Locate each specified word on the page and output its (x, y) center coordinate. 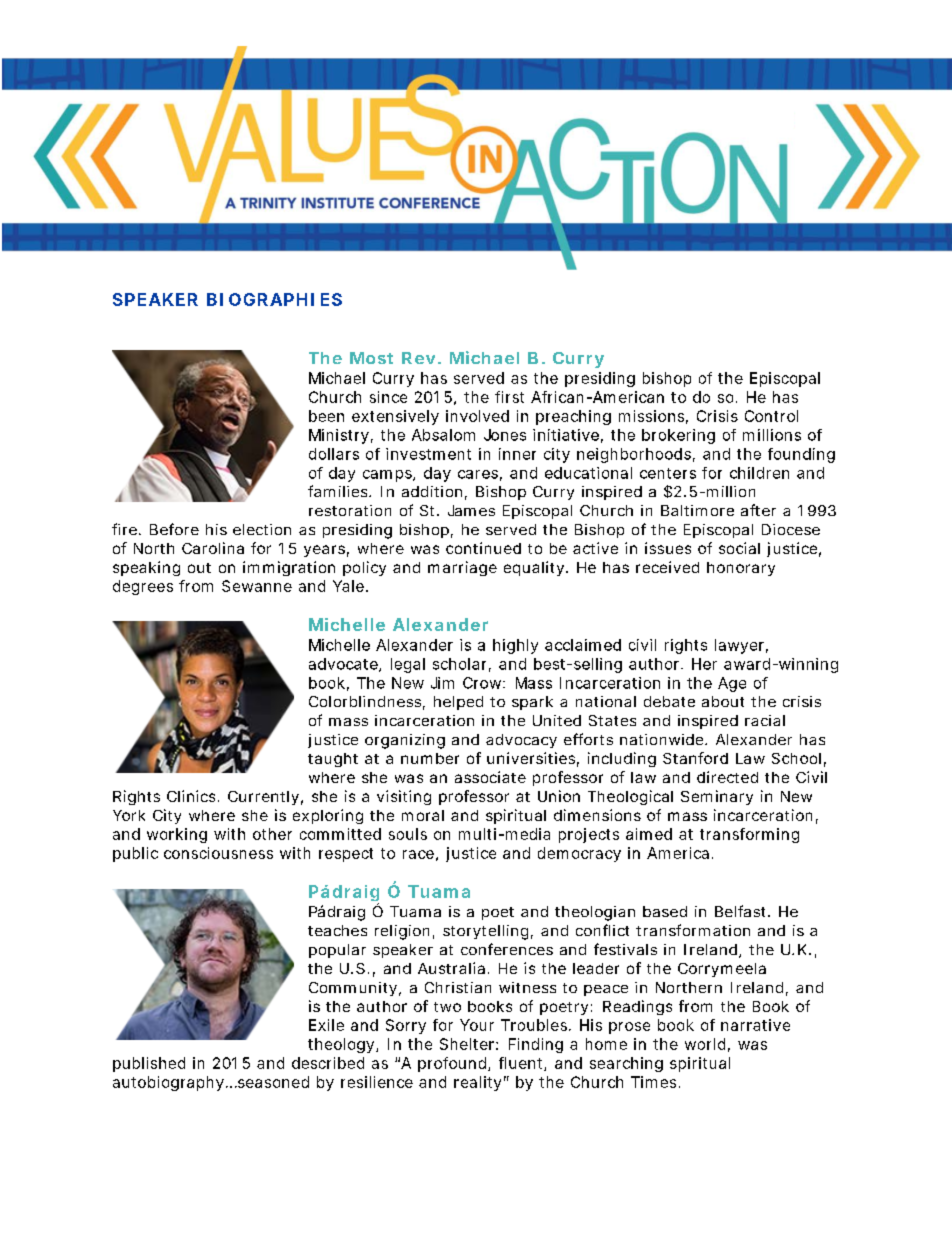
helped (458, 703)
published (149, 1064)
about (723, 701)
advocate (344, 665)
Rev (418, 358)
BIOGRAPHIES (274, 299)
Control (771, 416)
